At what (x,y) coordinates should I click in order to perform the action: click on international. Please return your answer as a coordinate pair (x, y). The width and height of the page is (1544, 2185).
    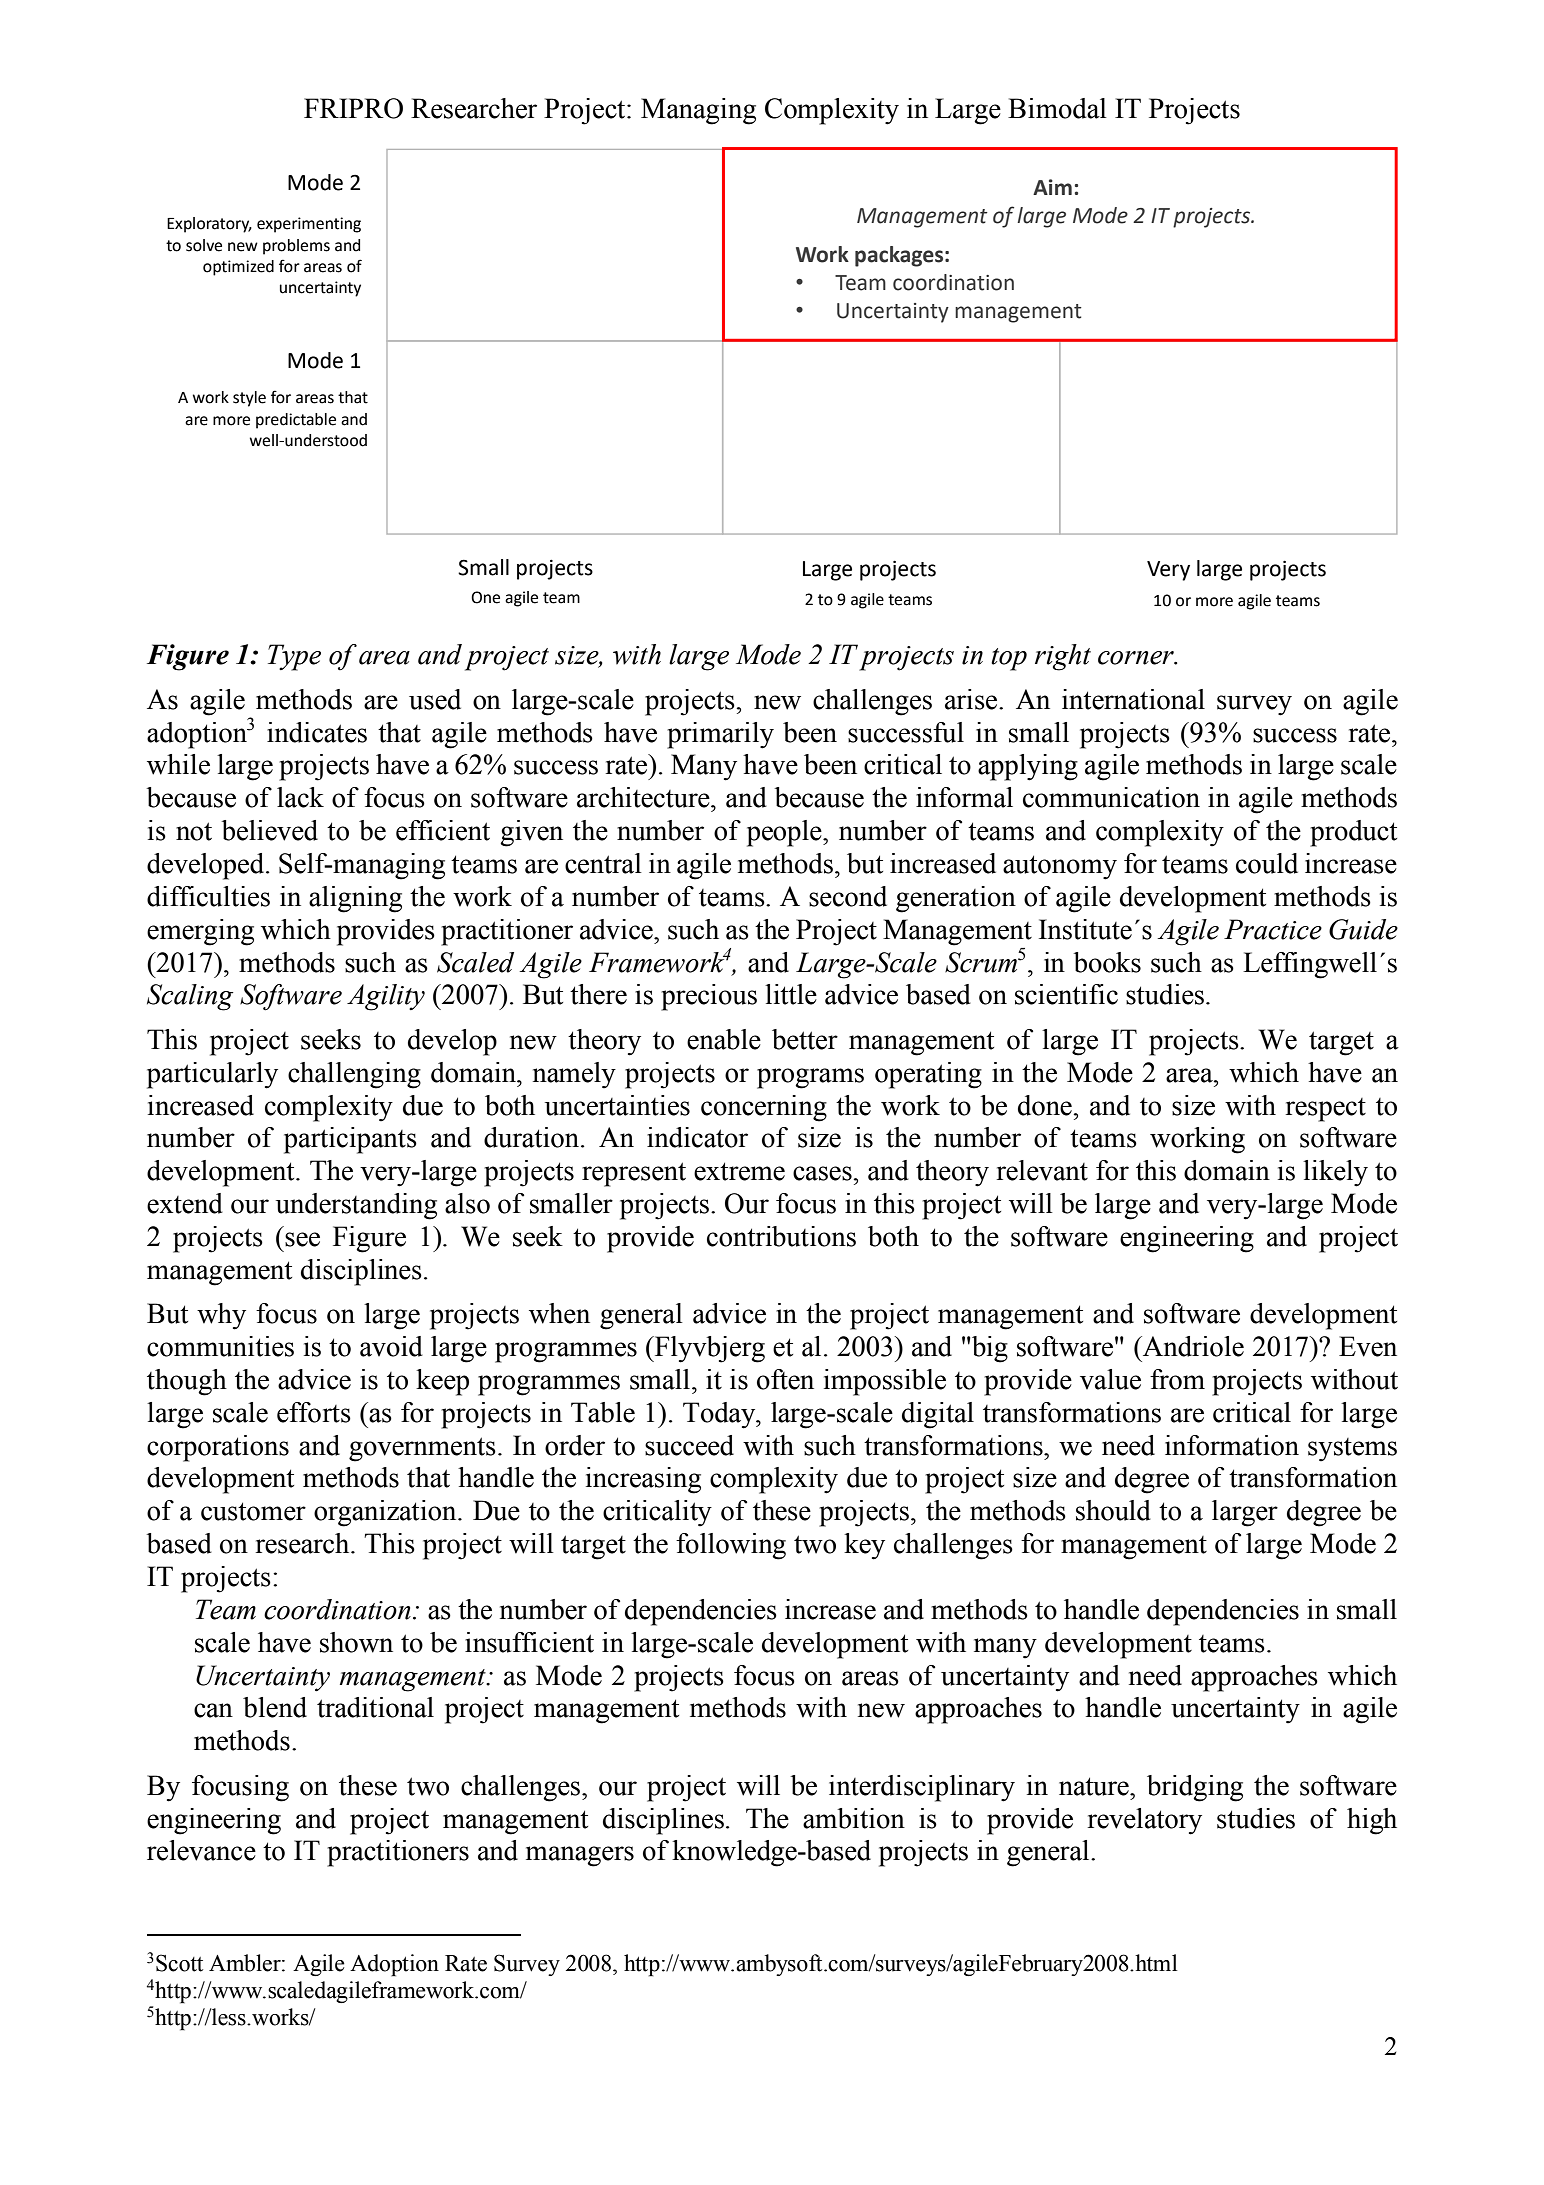
    Looking at the image, I should click on (1133, 699).
